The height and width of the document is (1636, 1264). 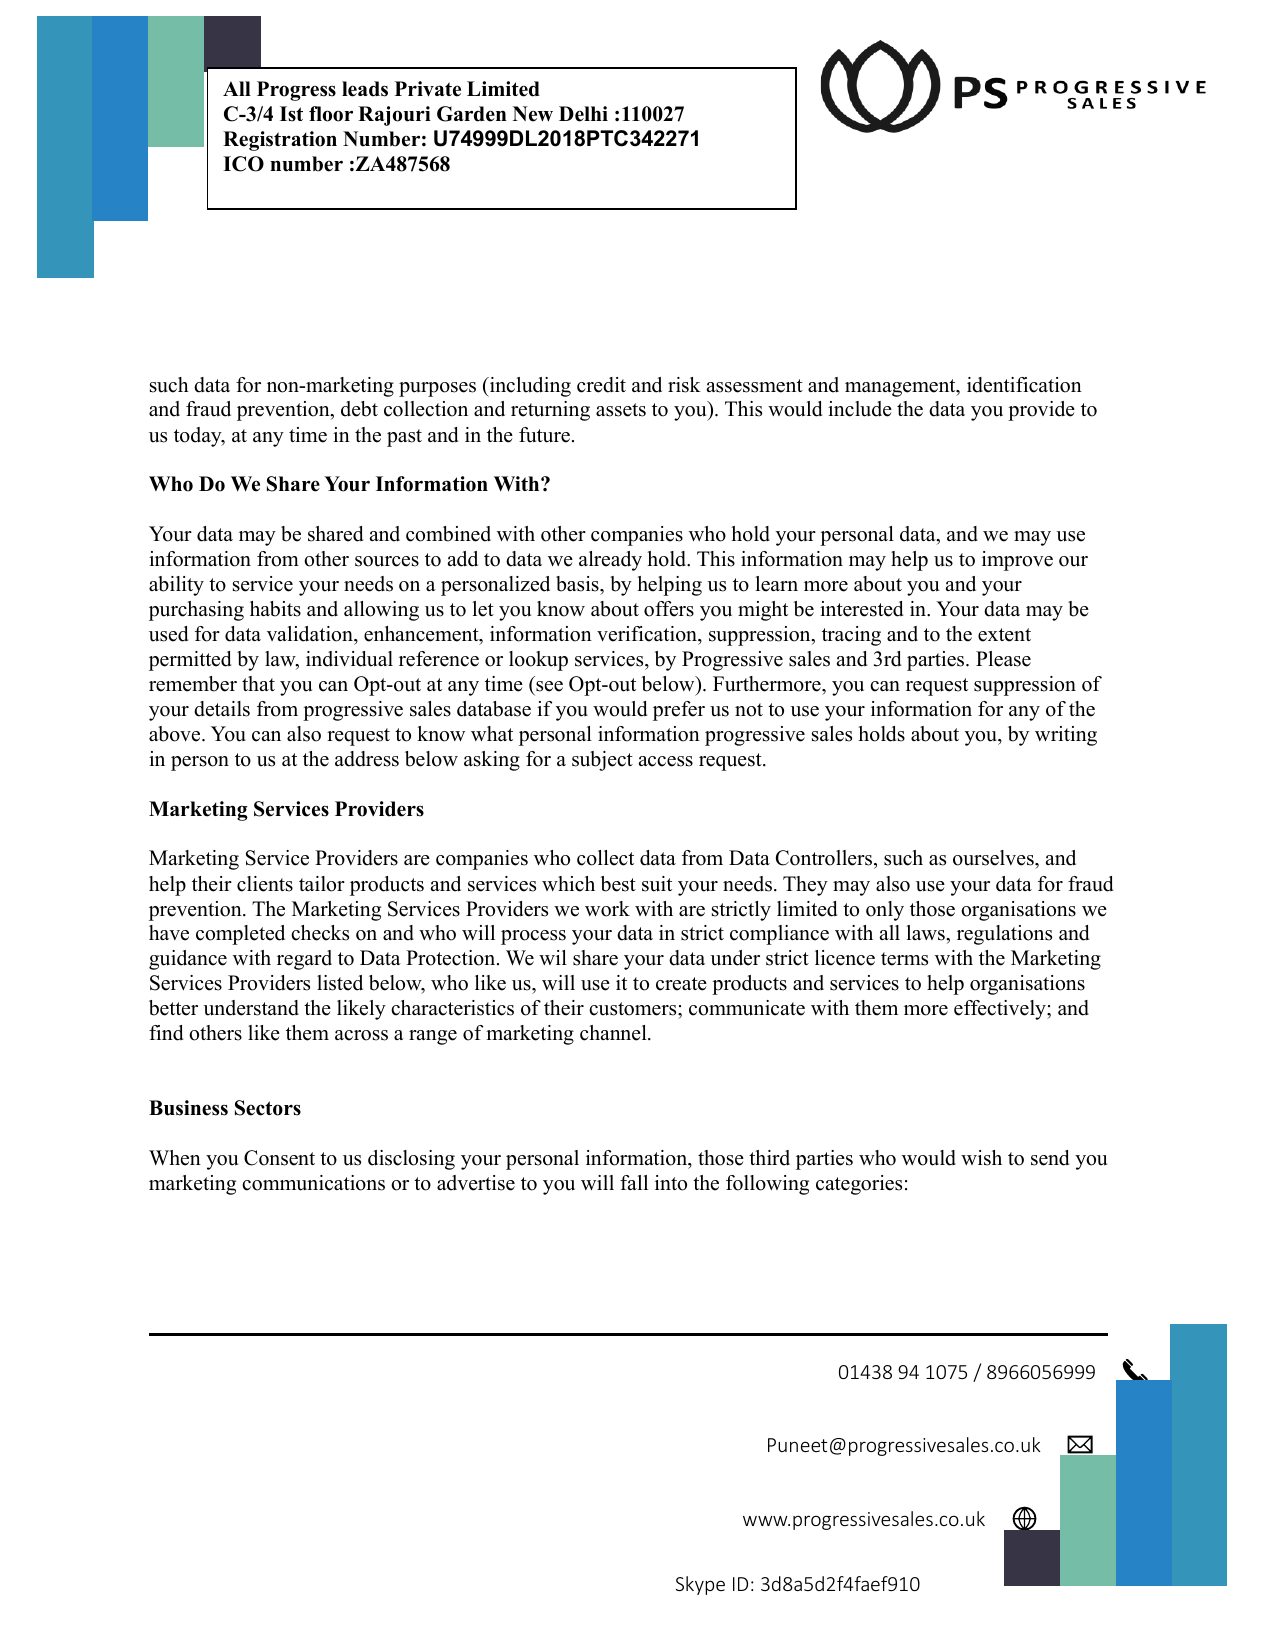 I want to click on basis, so click(x=578, y=585).
